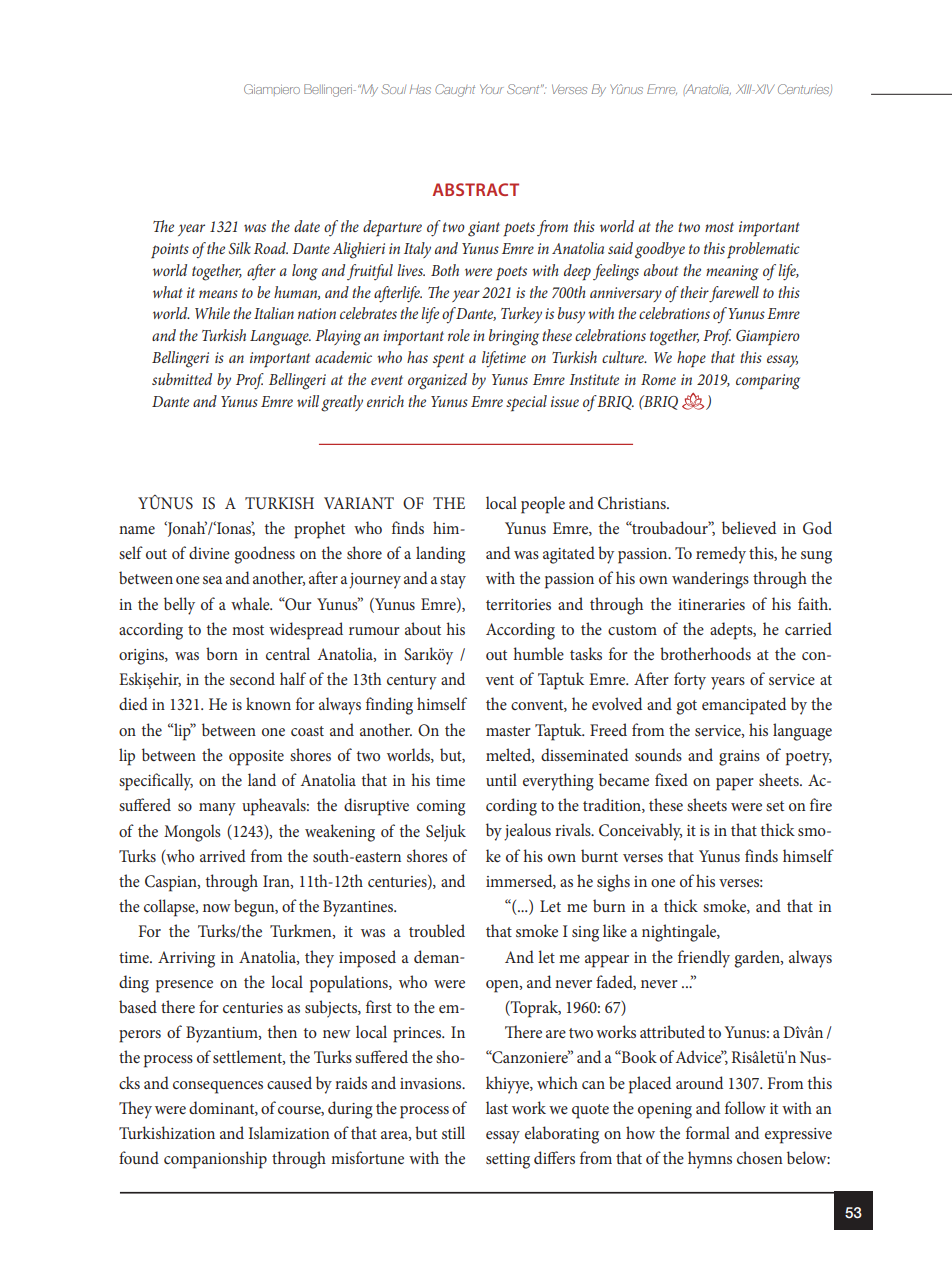  What do you see at coordinates (222, 653) in the page?
I see `born` at bounding box center [222, 653].
